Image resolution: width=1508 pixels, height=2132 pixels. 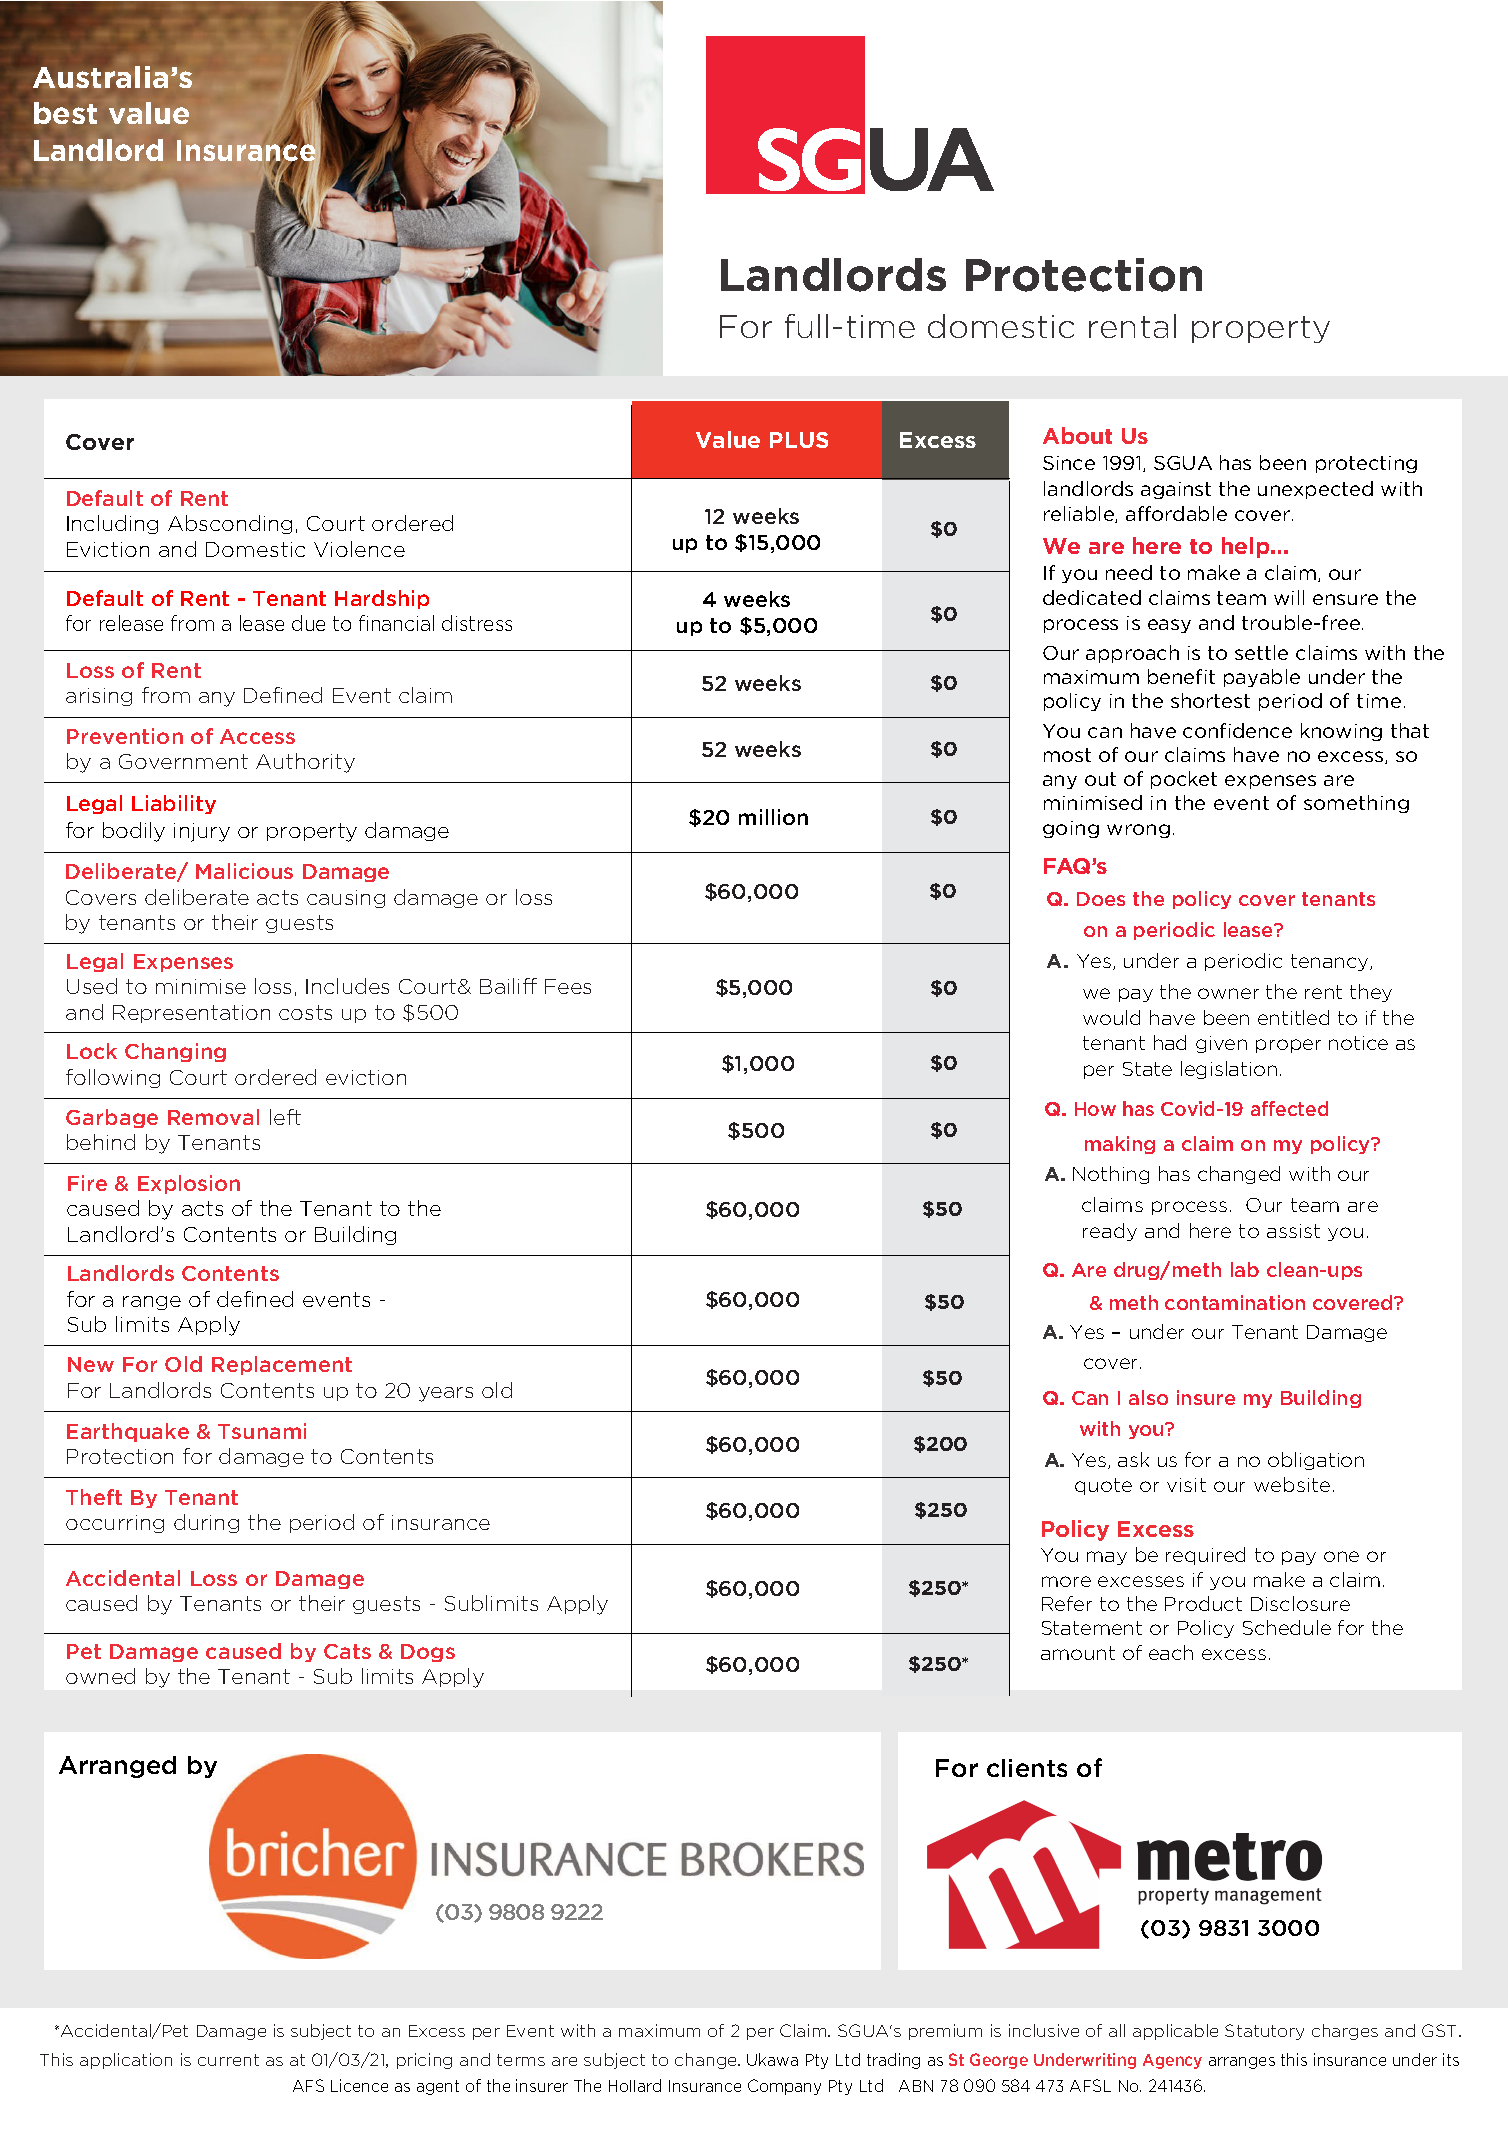 What do you see at coordinates (206, 1523) in the screenshot?
I see `during` at bounding box center [206, 1523].
